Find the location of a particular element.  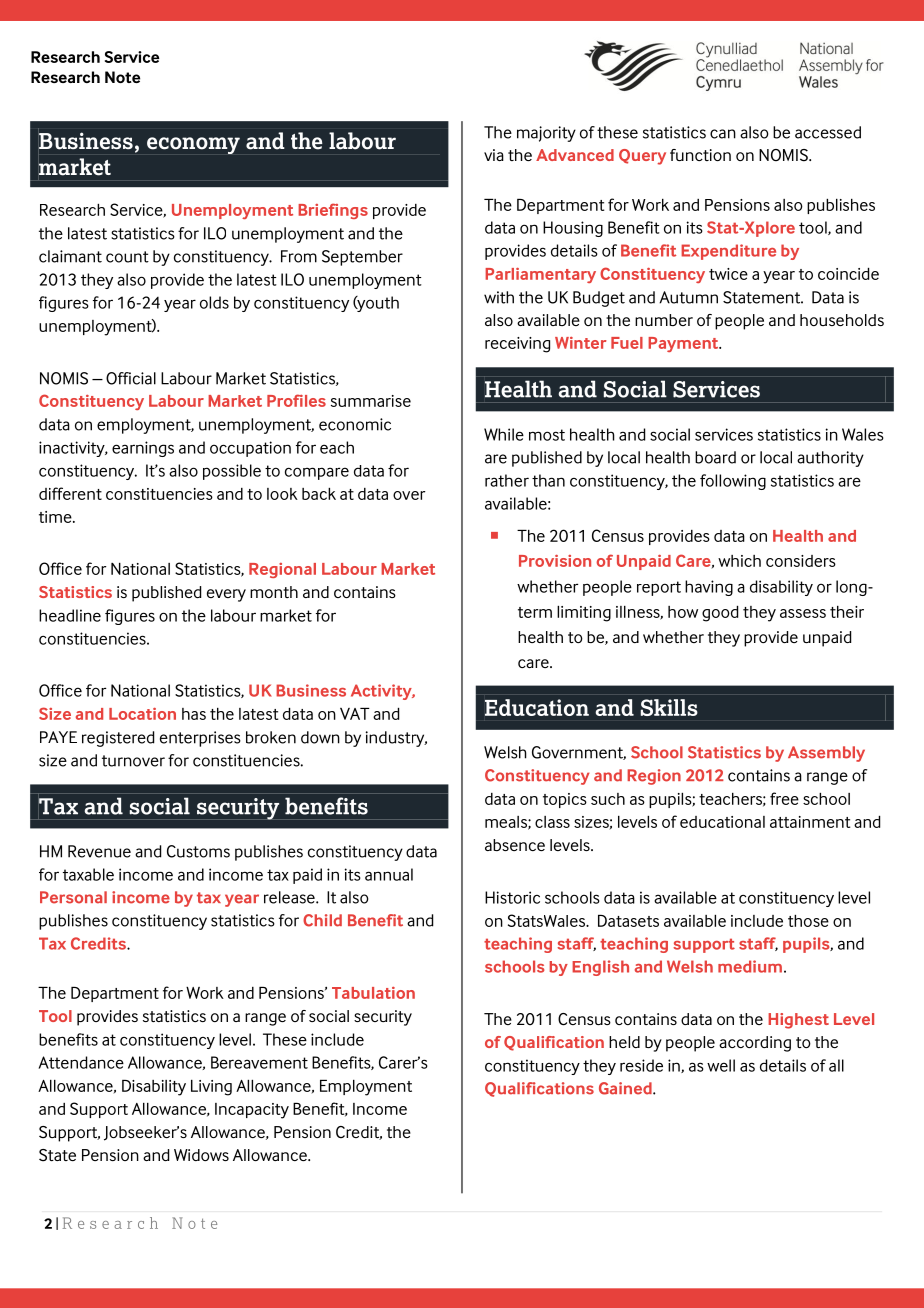

can is located at coordinates (723, 134).
